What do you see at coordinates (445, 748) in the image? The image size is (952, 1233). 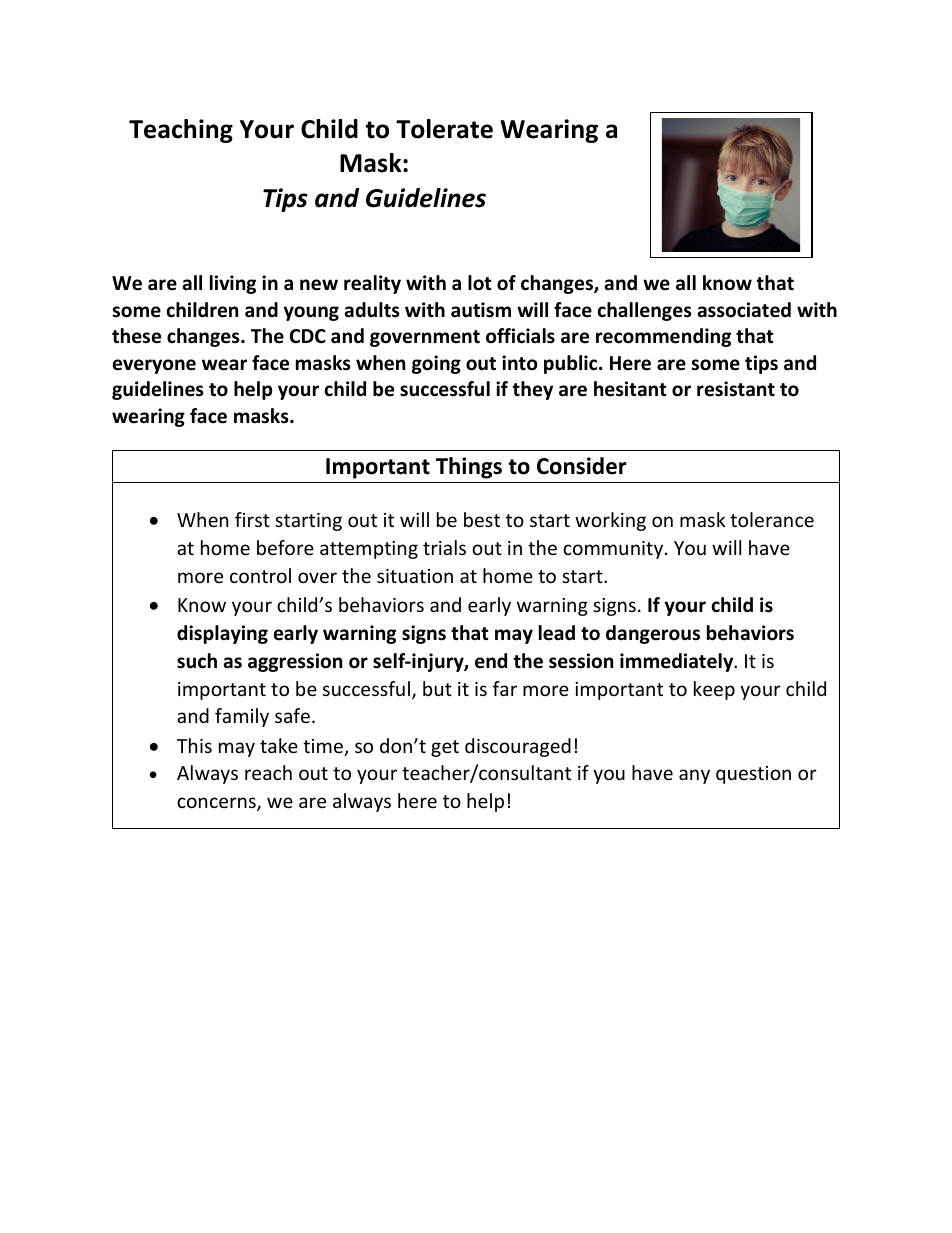 I see `get` at bounding box center [445, 748].
